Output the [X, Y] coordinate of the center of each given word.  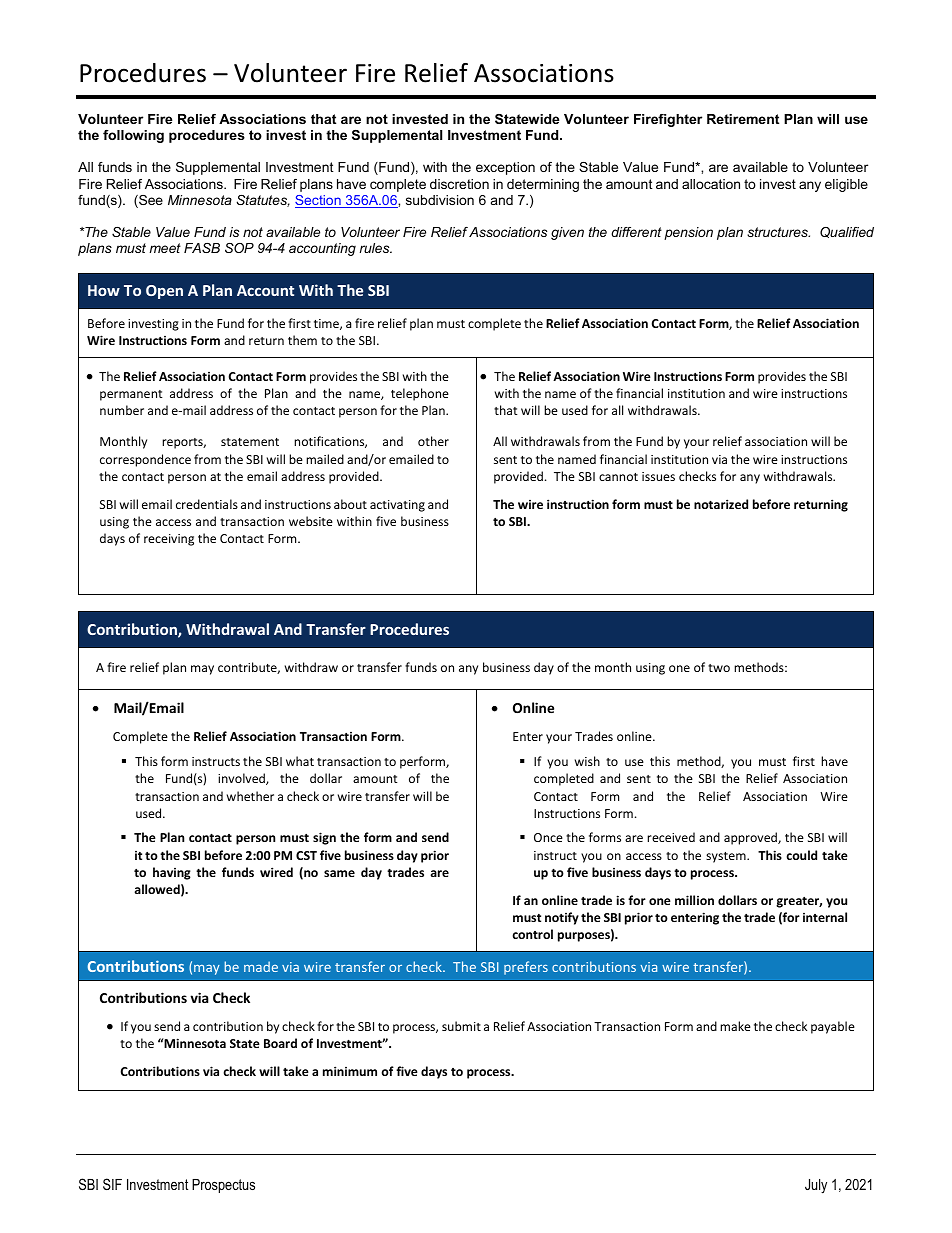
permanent [131, 395]
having [172, 873]
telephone [420, 394]
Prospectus [223, 1186]
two [719, 668]
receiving [169, 540]
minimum [350, 1071]
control [532, 934]
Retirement [743, 119]
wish [587, 761]
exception [505, 168]
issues [658, 476]
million [694, 900]
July [816, 1186]
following [133, 136]
